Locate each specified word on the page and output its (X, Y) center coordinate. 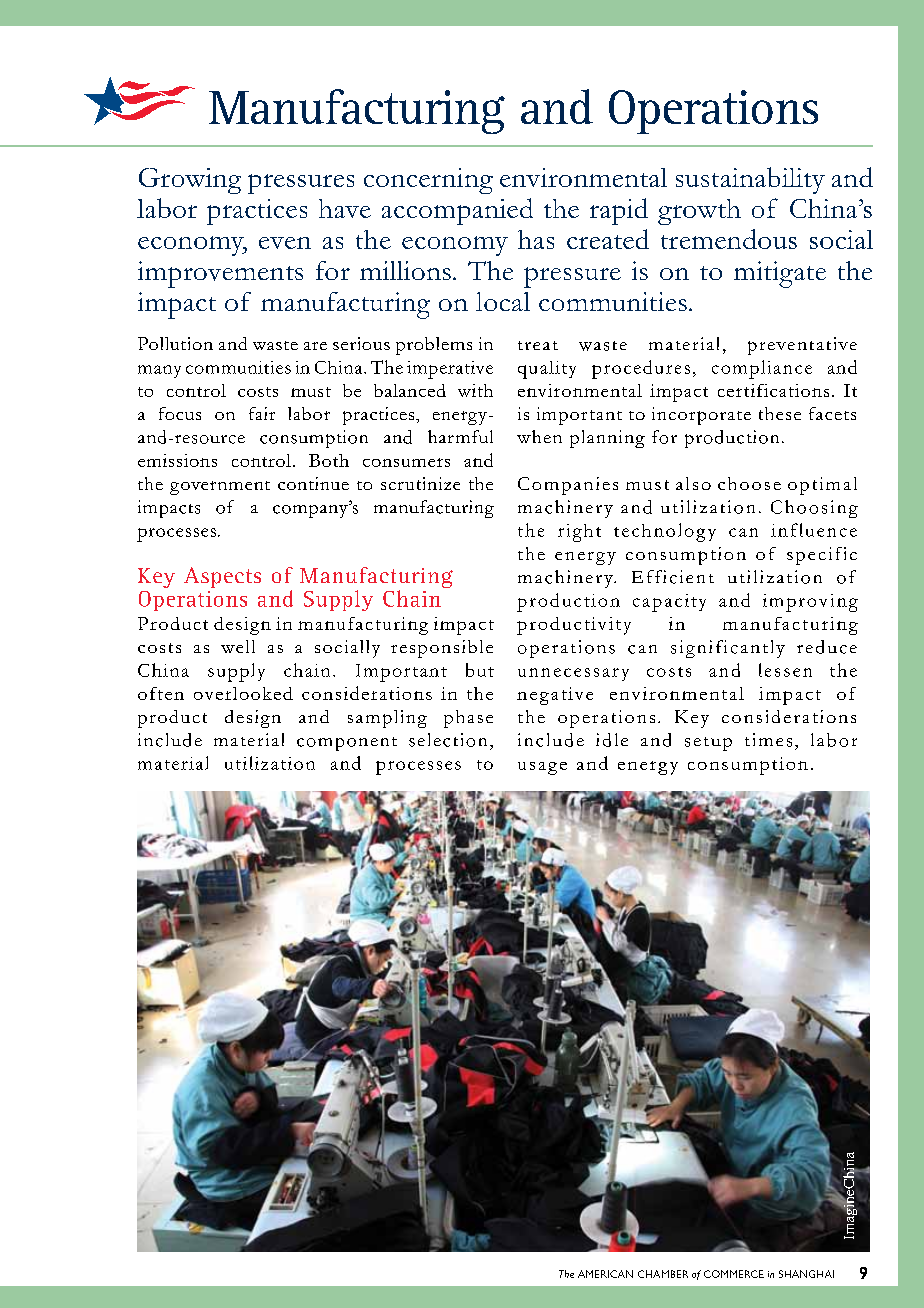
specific (822, 556)
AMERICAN (605, 1274)
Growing (190, 181)
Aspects (222, 577)
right (579, 533)
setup (708, 744)
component (347, 744)
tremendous (729, 239)
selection (448, 740)
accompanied (457, 211)
